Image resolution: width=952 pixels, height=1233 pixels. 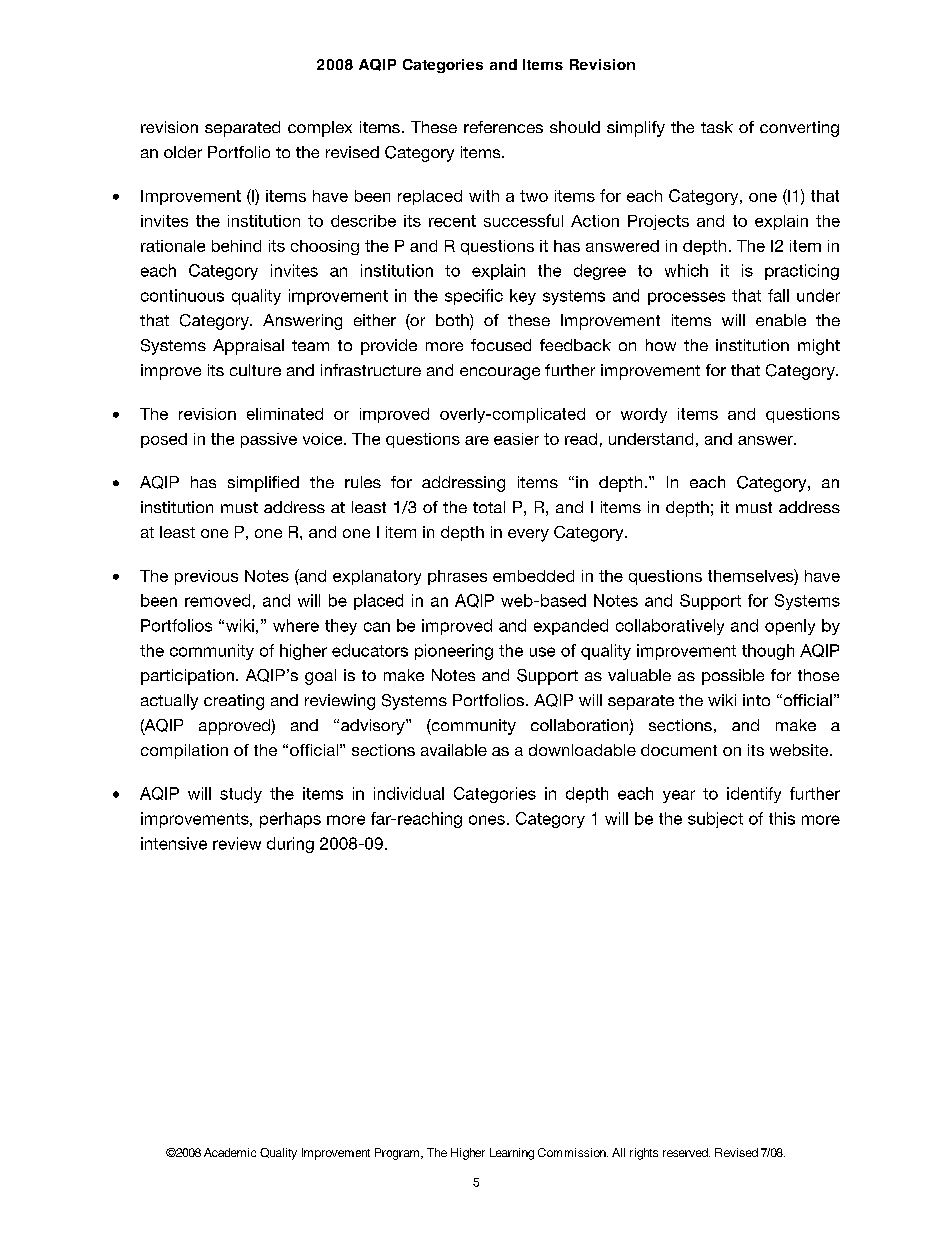 I want to click on encourage, so click(x=500, y=373).
